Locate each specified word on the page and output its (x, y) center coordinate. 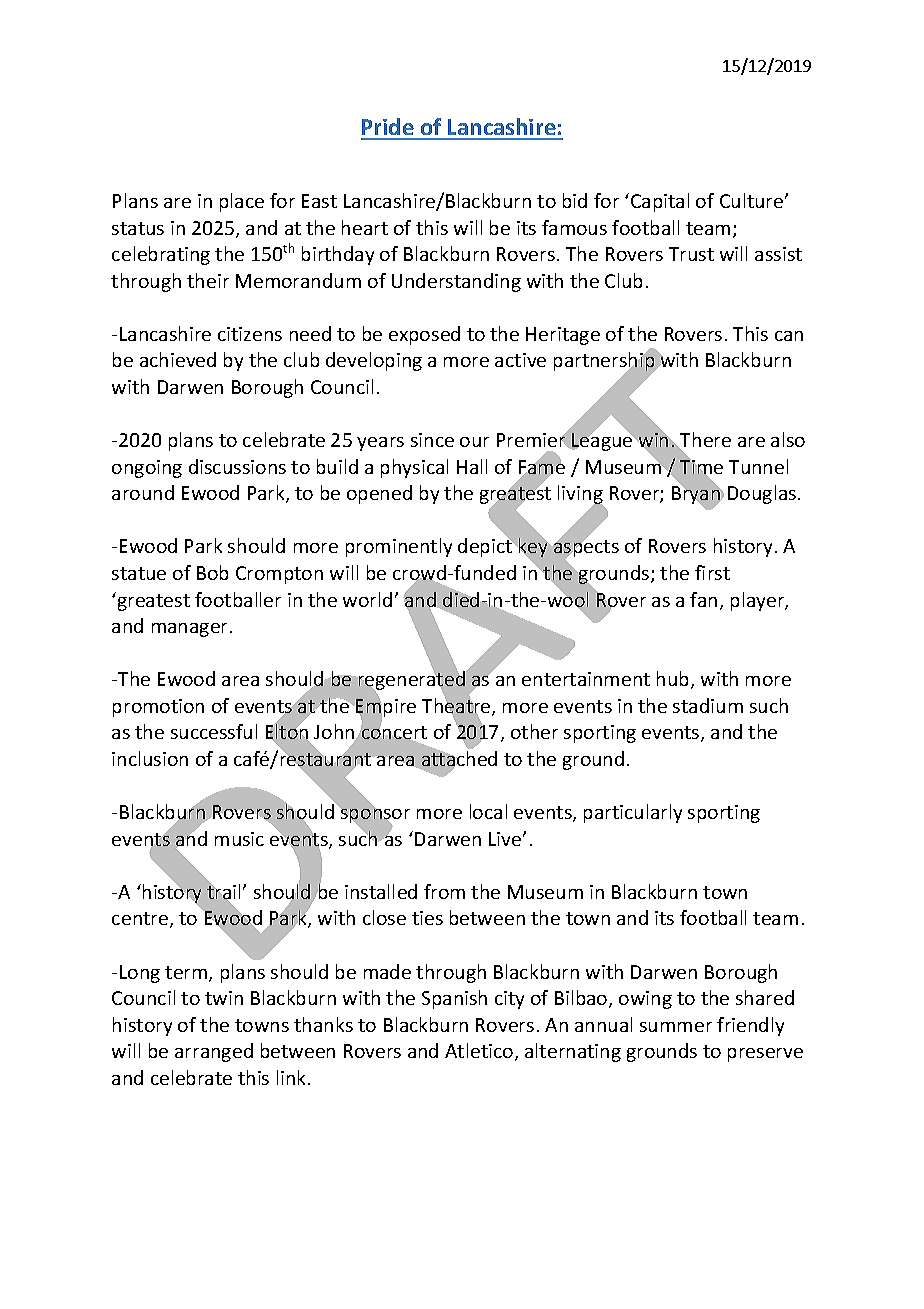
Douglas (763, 494)
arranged (214, 1052)
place (242, 202)
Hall (472, 466)
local (488, 811)
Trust (691, 254)
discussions (237, 466)
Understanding (456, 282)
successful (214, 731)
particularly (633, 813)
